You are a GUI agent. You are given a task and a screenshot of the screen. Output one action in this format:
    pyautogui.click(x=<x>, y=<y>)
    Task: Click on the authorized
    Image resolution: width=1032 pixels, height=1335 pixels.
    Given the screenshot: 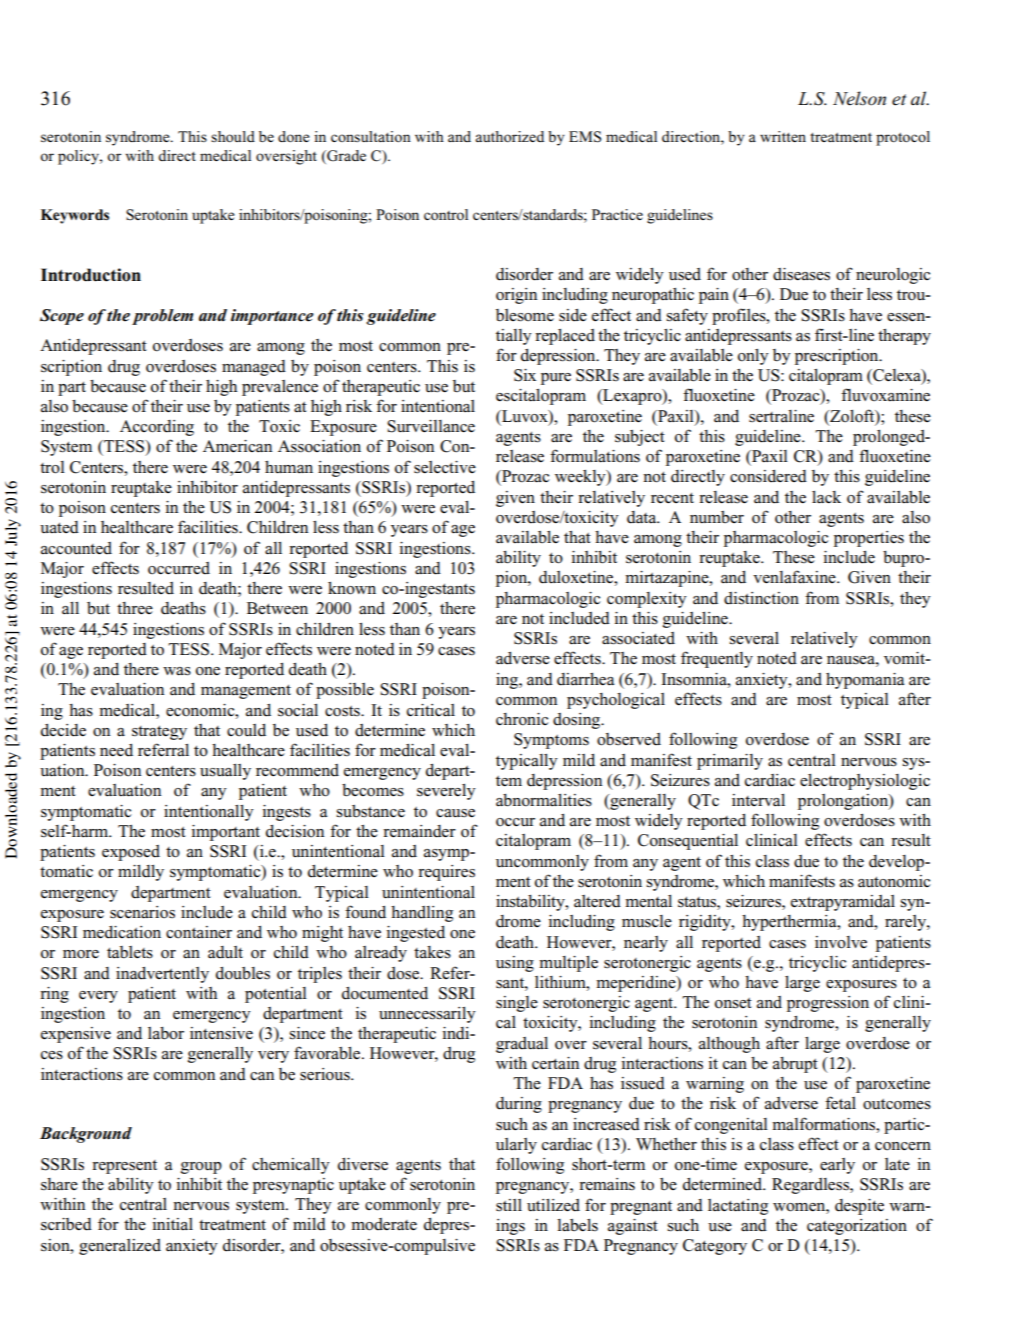 What is the action you would take?
    pyautogui.click(x=509, y=136)
